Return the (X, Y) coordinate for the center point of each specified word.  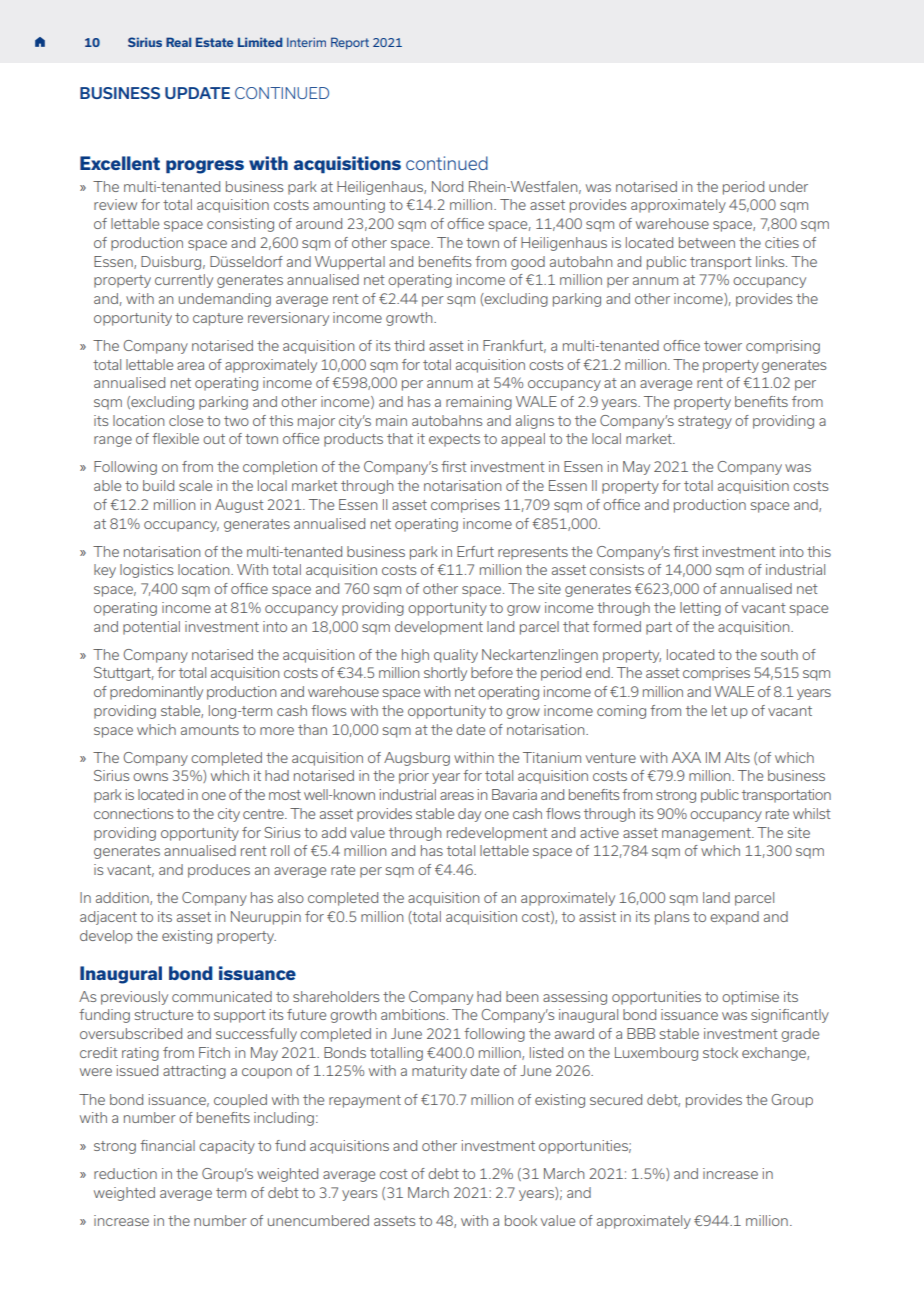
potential (151, 628)
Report (350, 43)
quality (456, 656)
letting (700, 609)
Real (178, 42)
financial (167, 1145)
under (788, 186)
